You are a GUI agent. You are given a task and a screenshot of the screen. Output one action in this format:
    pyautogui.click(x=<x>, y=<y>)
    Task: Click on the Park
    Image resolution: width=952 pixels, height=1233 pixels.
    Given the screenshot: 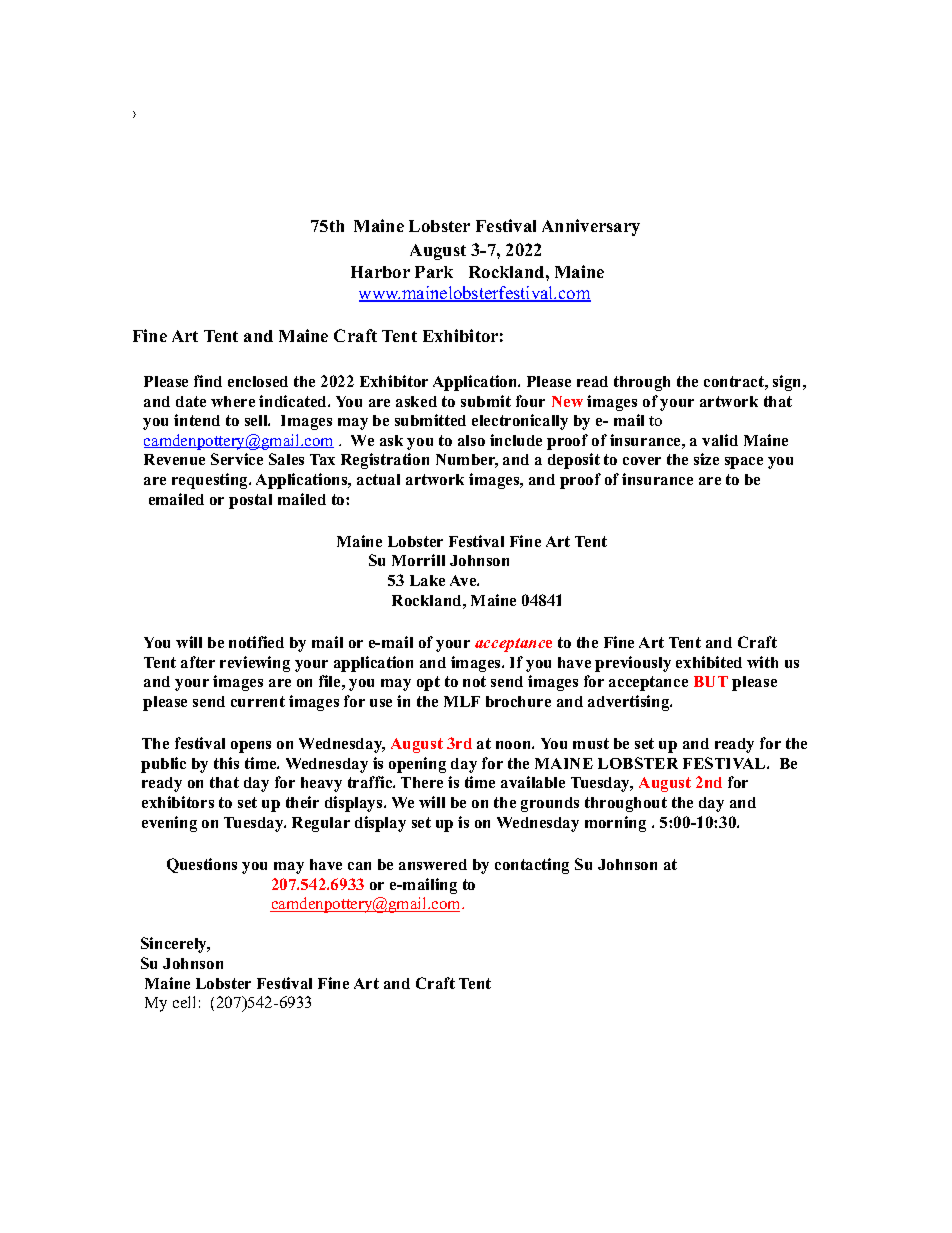 What is the action you would take?
    pyautogui.click(x=434, y=272)
